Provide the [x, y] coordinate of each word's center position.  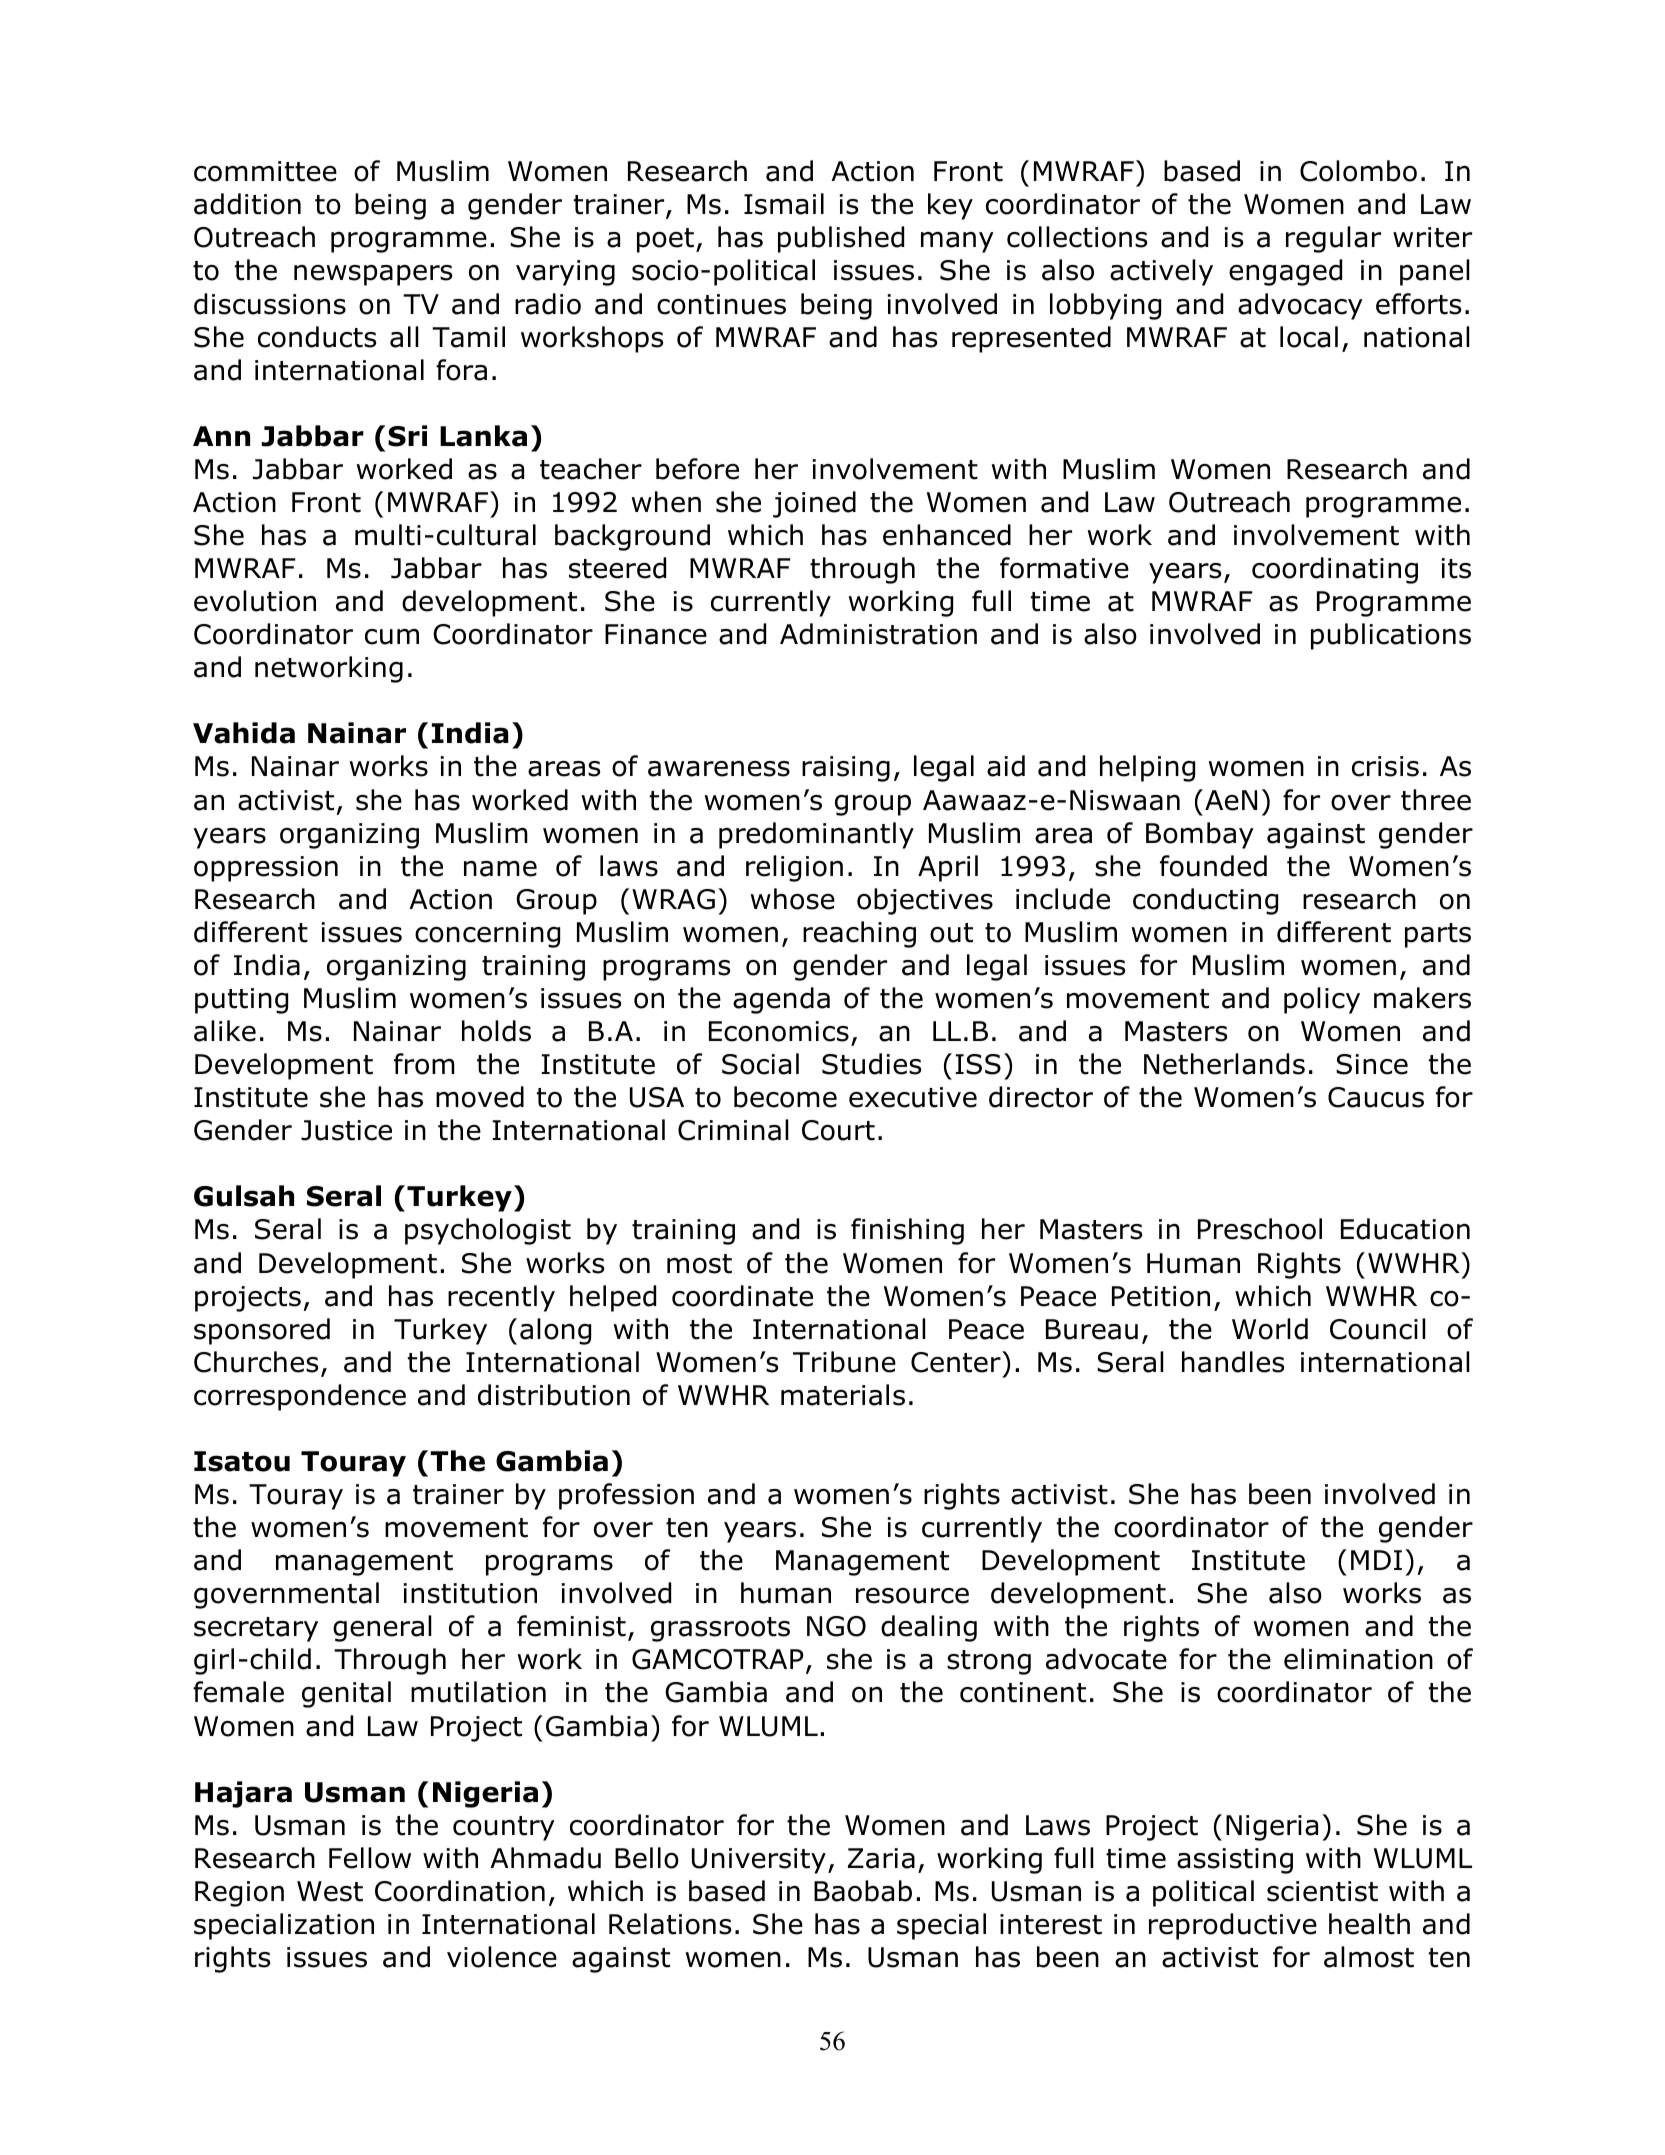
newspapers [373, 275]
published [841, 239]
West [330, 1891]
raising [846, 769]
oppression [266, 869]
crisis [1385, 766]
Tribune [844, 1362]
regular [1333, 239]
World [1270, 1329]
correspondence [300, 1397]
